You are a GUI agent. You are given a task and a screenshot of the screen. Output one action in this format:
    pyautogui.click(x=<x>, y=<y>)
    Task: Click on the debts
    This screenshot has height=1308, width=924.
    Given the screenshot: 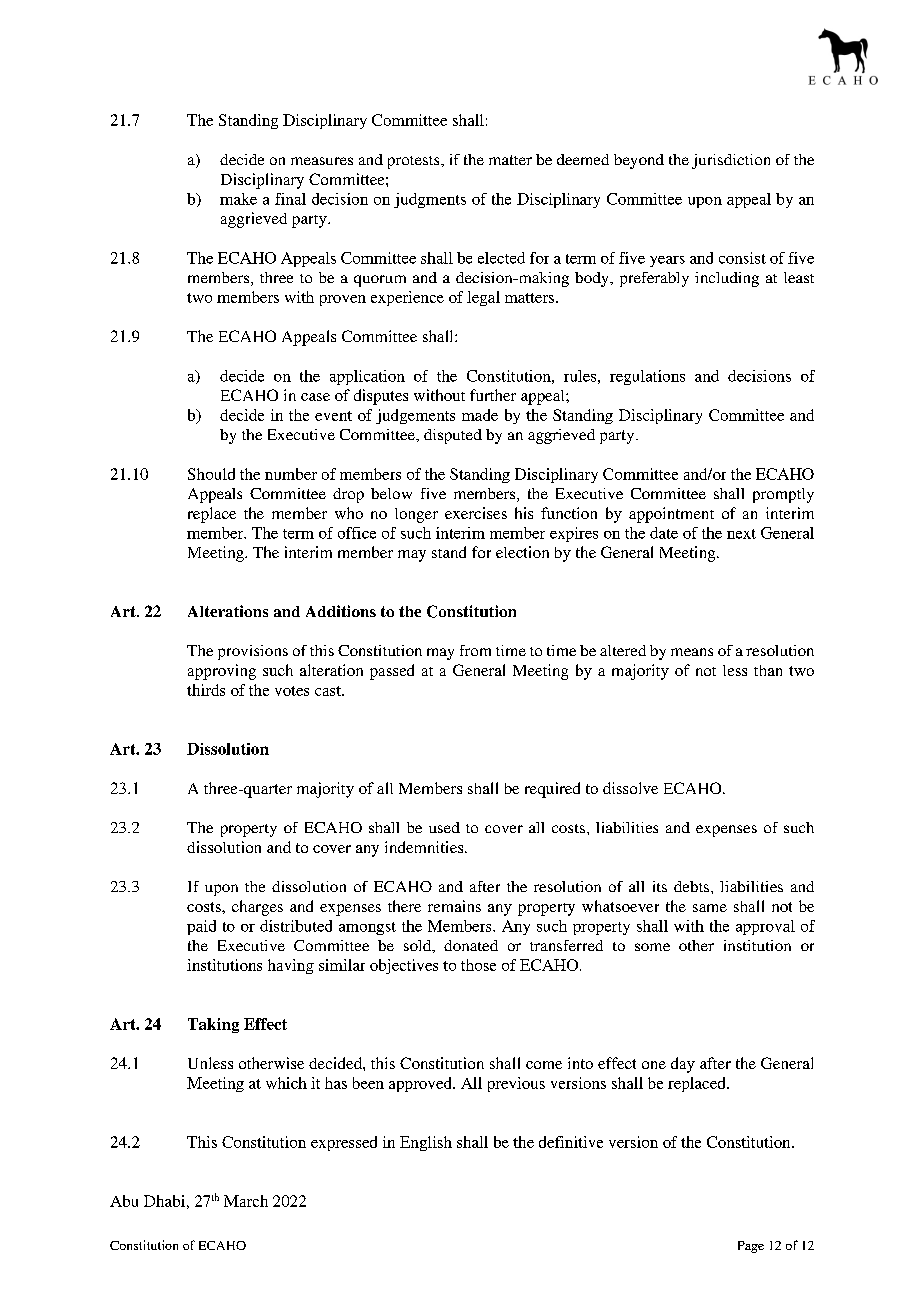 What is the action you would take?
    pyautogui.click(x=693, y=886)
